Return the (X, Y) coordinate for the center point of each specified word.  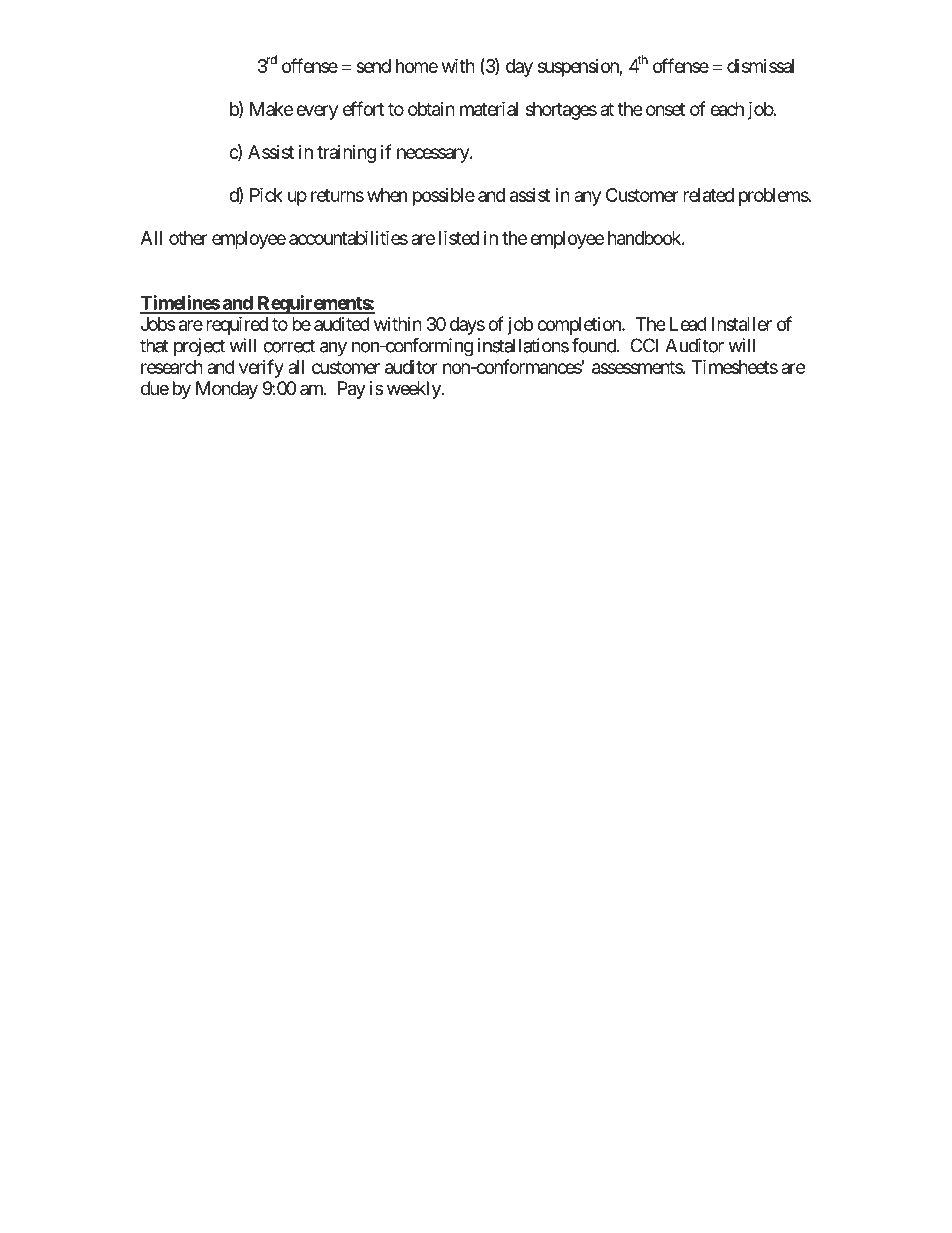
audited (342, 324)
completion (580, 326)
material (489, 108)
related (708, 195)
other (188, 238)
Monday (227, 390)
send (373, 66)
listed (459, 237)
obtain (431, 109)
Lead (688, 324)
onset (665, 109)
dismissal (760, 66)
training (346, 154)
